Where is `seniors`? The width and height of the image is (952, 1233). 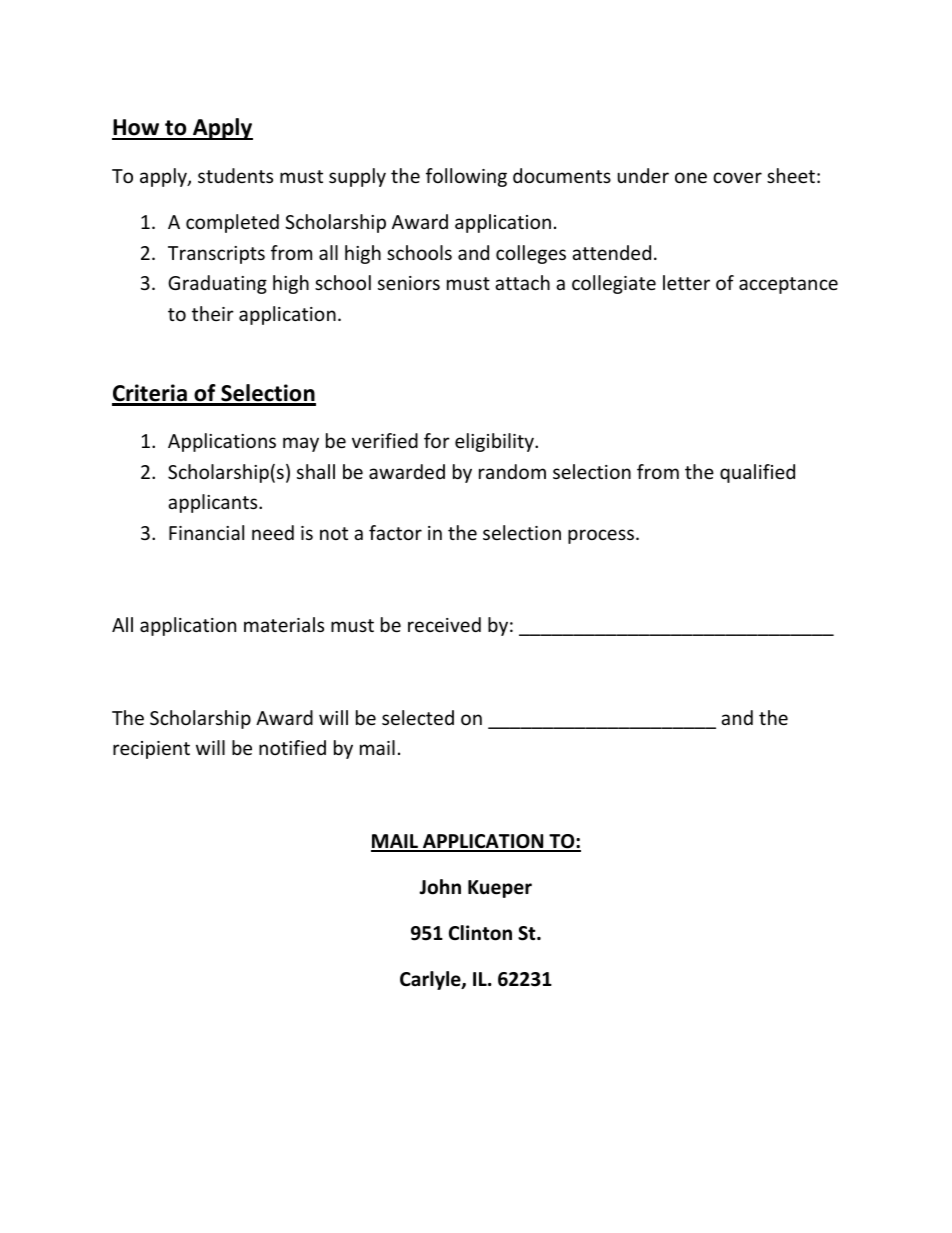
seniors is located at coordinates (409, 283).
